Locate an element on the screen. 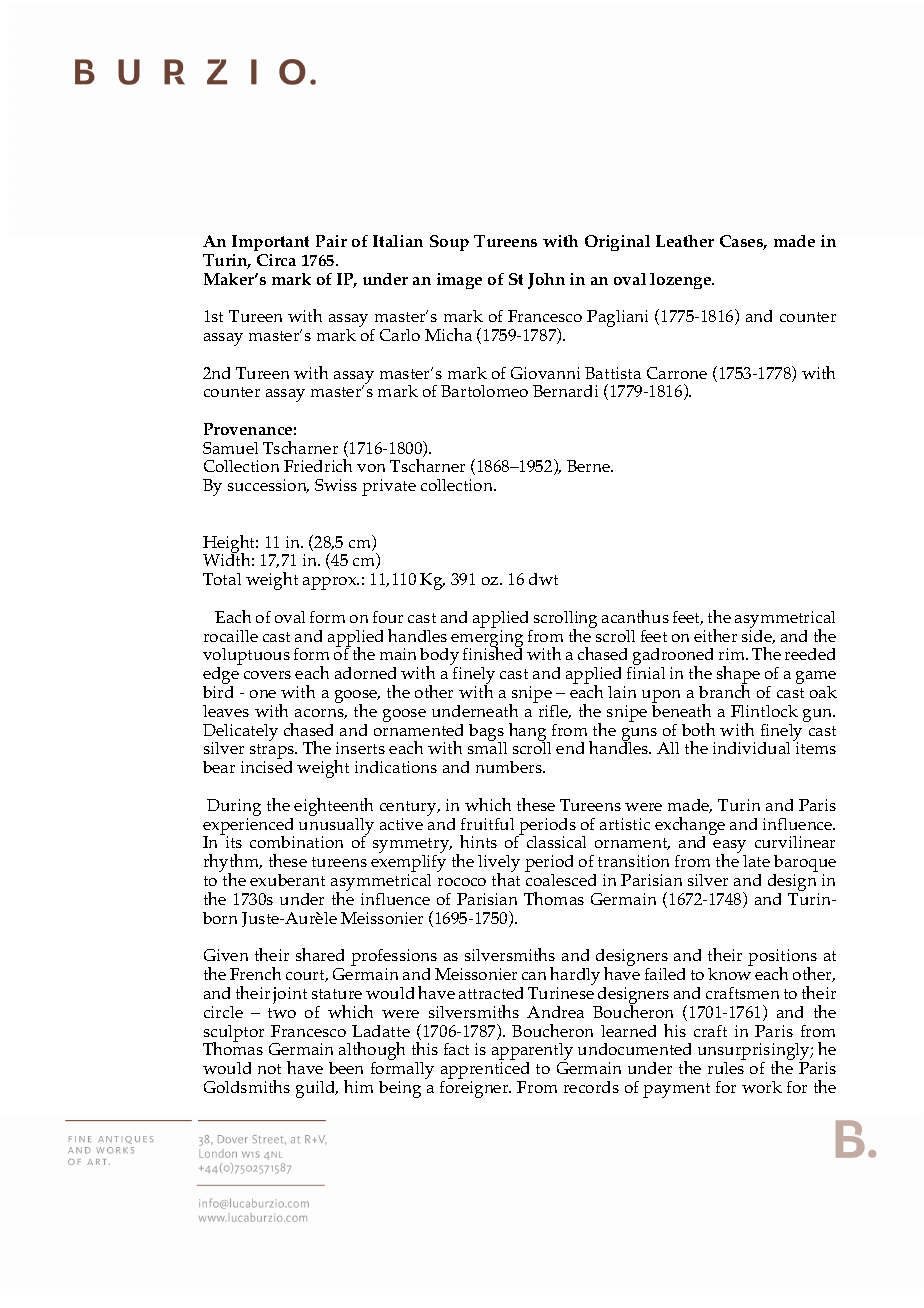 The image size is (924, 1308). not is located at coordinates (269, 1069).
